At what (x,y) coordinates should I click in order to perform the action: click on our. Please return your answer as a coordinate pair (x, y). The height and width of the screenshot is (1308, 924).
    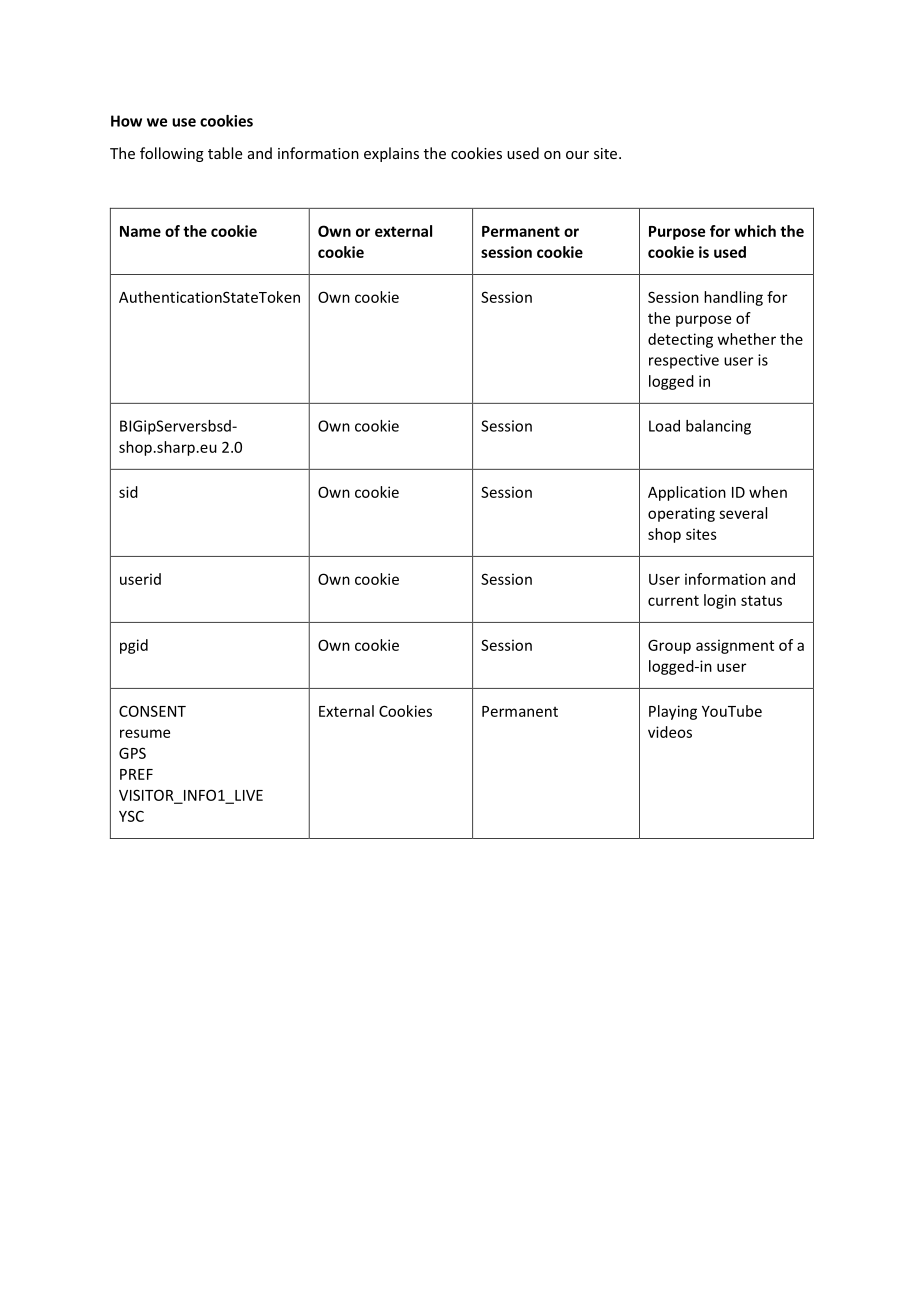
    Looking at the image, I should click on (577, 155).
